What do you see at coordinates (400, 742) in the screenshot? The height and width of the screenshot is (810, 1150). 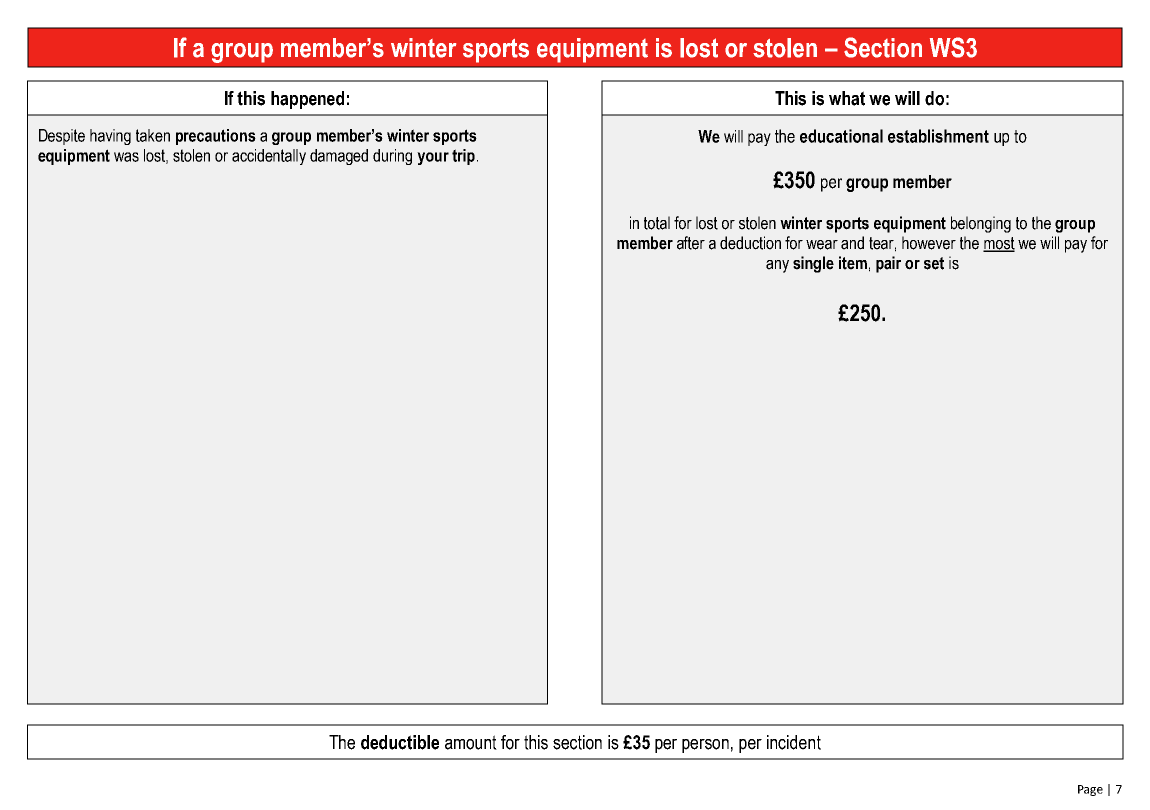 I see `deductible` at bounding box center [400, 742].
